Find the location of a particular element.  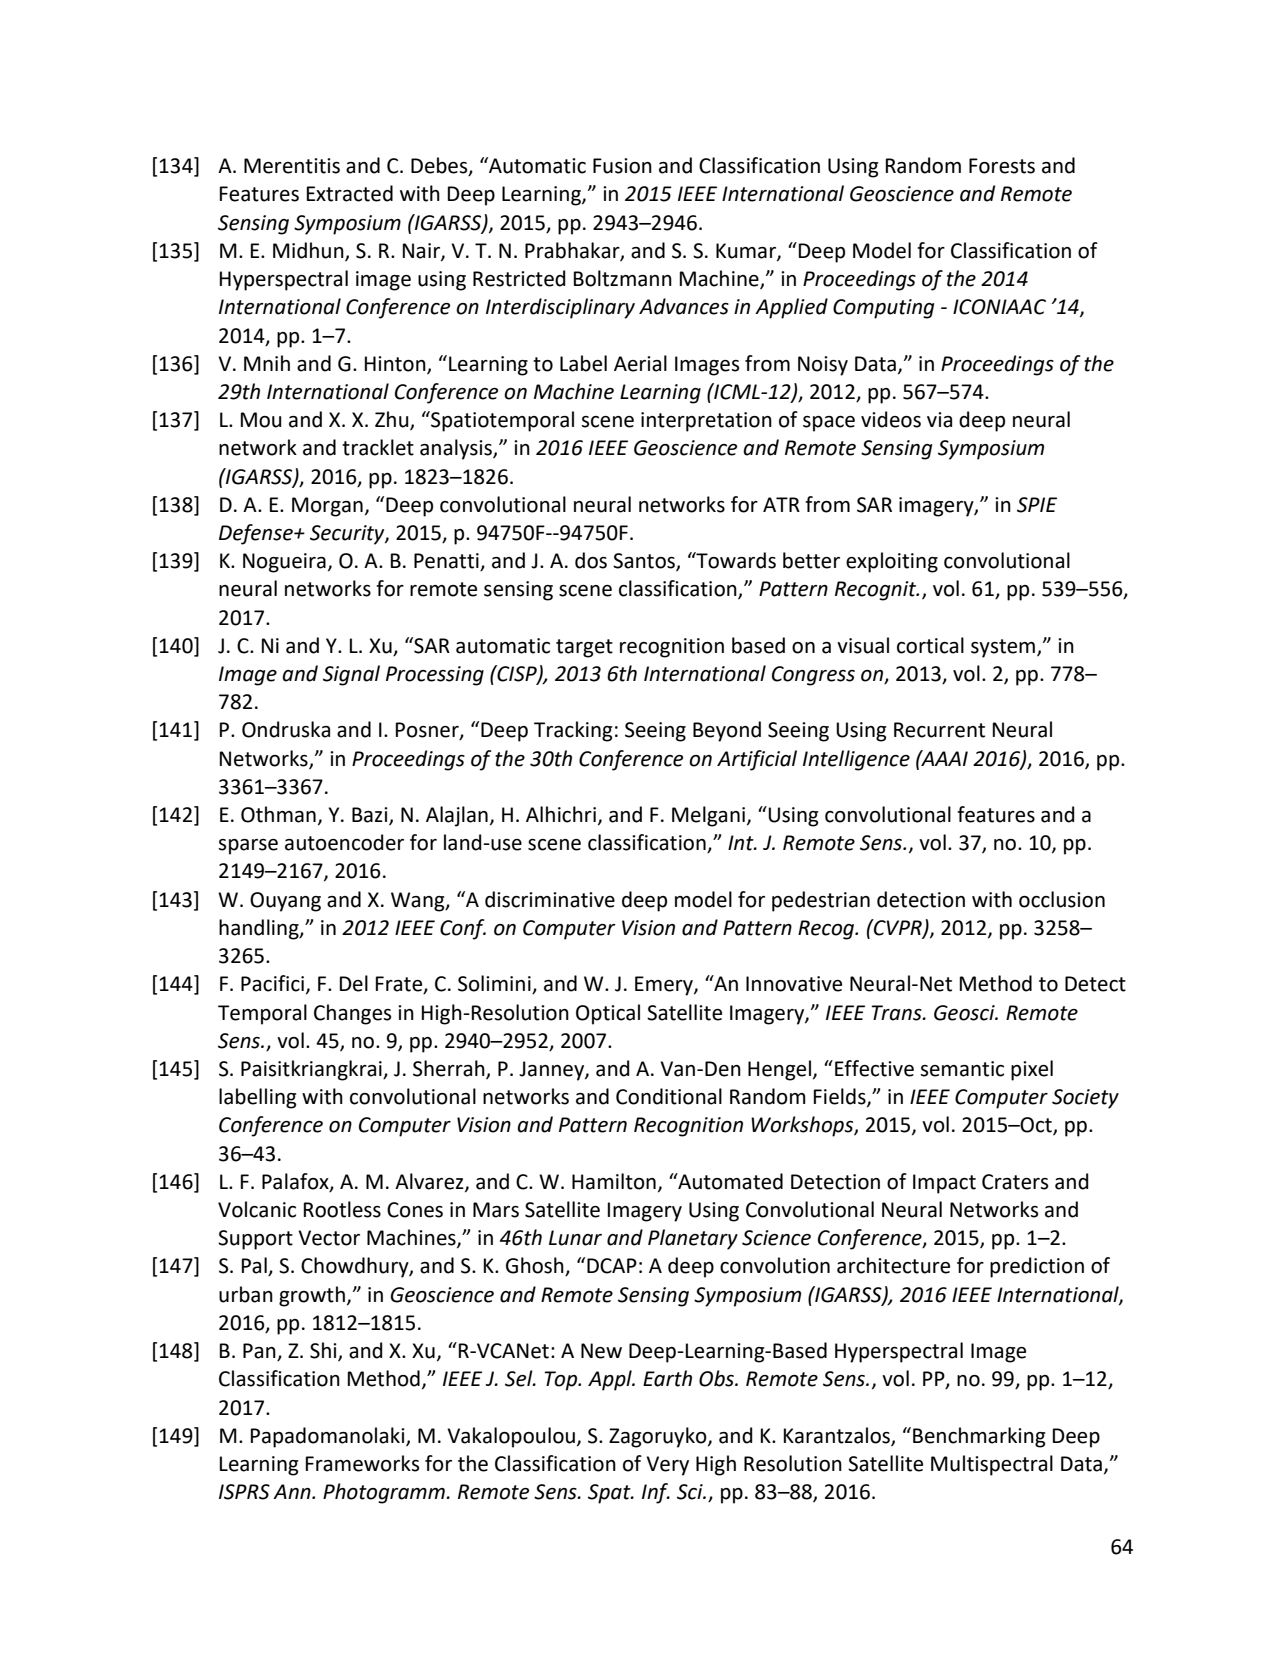

Impact is located at coordinates (944, 1184).
